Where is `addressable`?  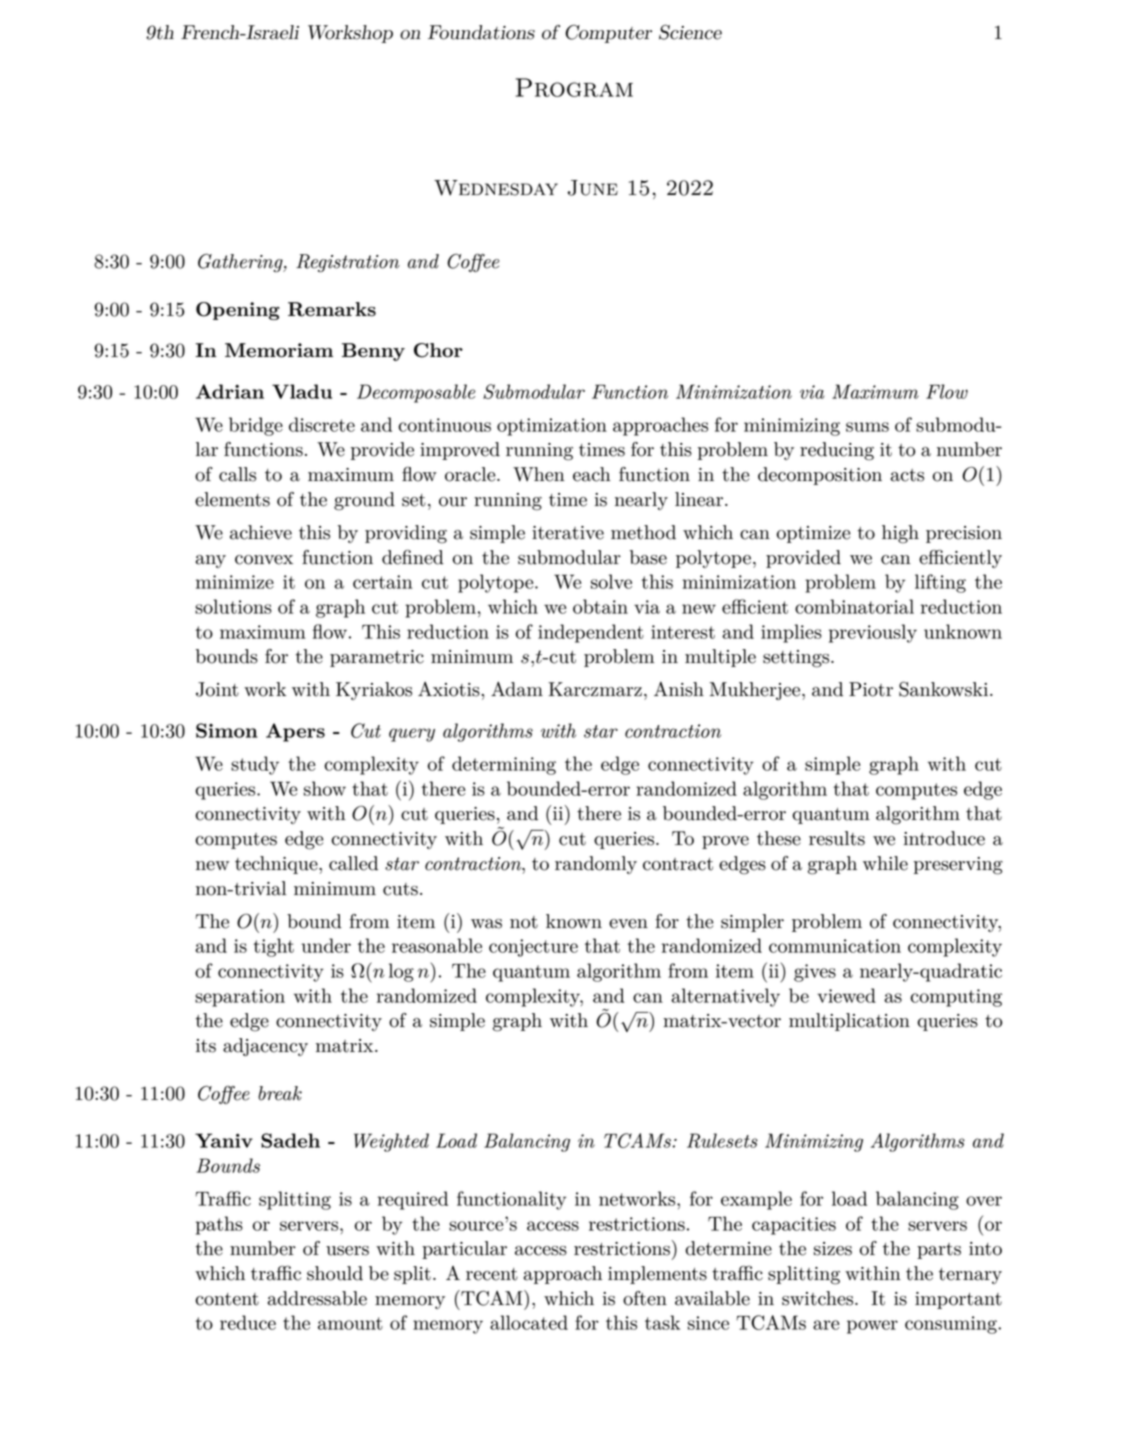 addressable is located at coordinates (317, 1298).
